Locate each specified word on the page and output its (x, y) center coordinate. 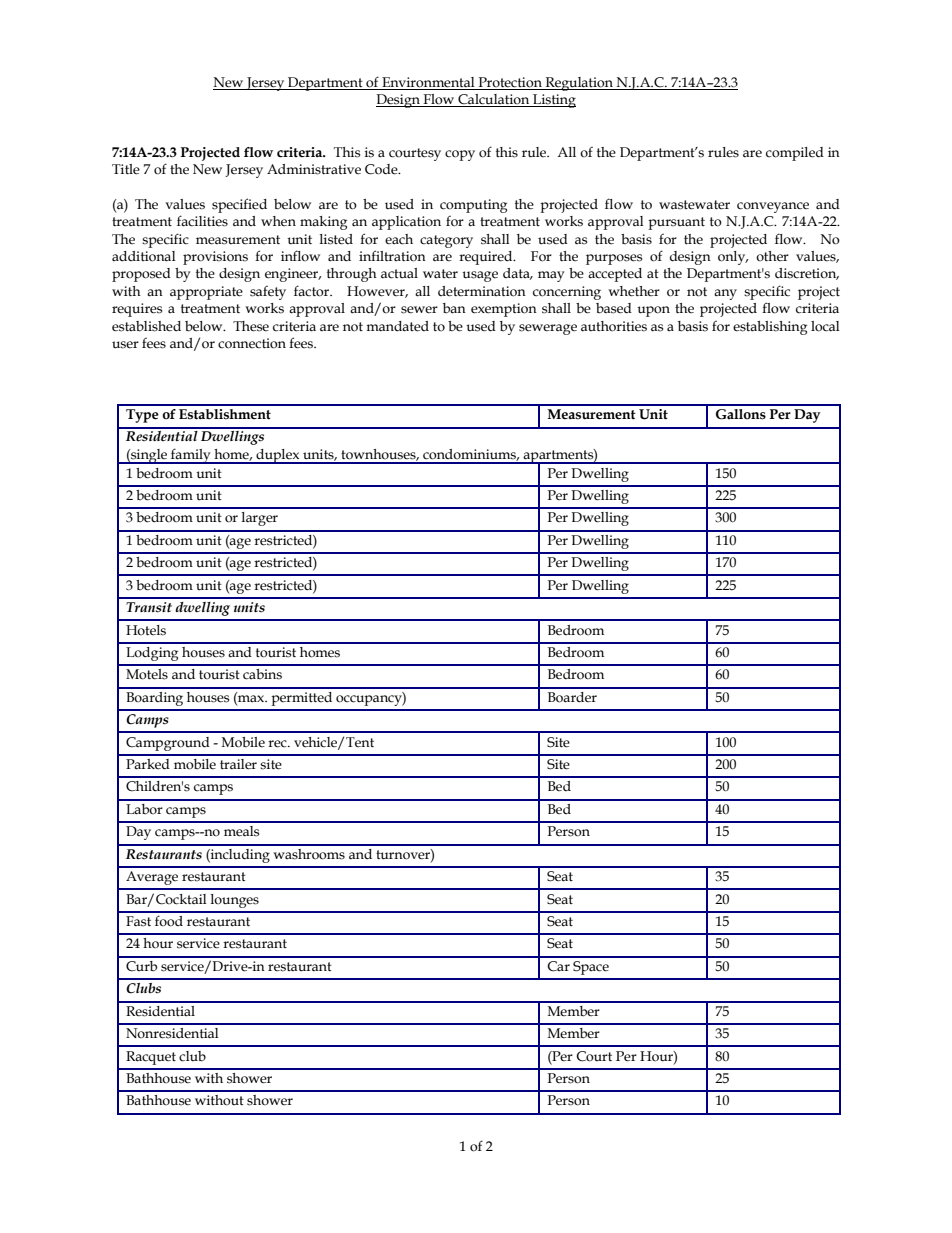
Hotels (146, 630)
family (191, 456)
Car (558, 966)
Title (126, 169)
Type (142, 416)
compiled (795, 154)
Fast (138, 921)
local (825, 326)
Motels (147, 674)
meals (241, 831)
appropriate (206, 293)
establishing (770, 328)
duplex (278, 456)
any (725, 294)
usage (480, 276)
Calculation (494, 100)
